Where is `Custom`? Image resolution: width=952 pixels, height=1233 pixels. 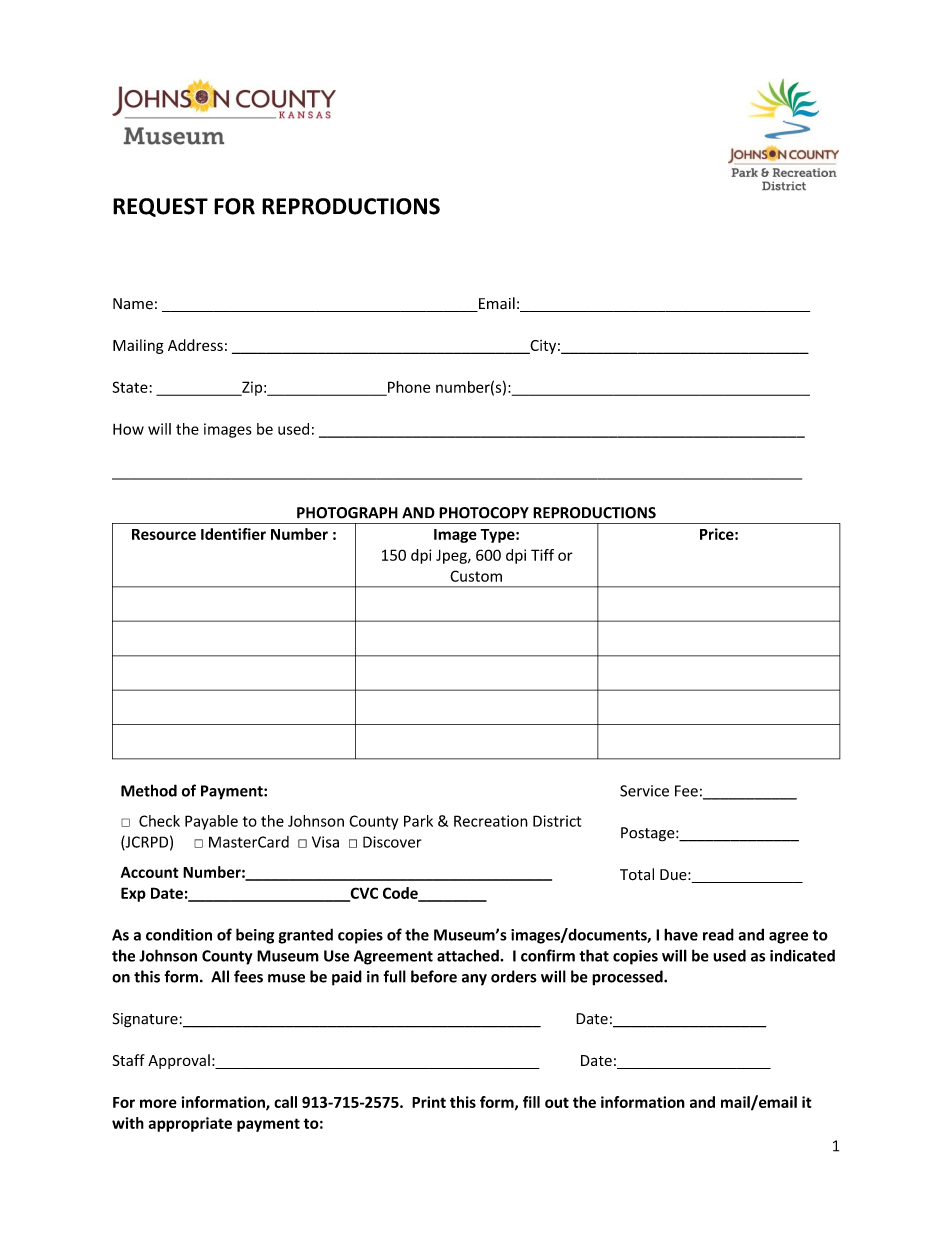 Custom is located at coordinates (476, 576).
